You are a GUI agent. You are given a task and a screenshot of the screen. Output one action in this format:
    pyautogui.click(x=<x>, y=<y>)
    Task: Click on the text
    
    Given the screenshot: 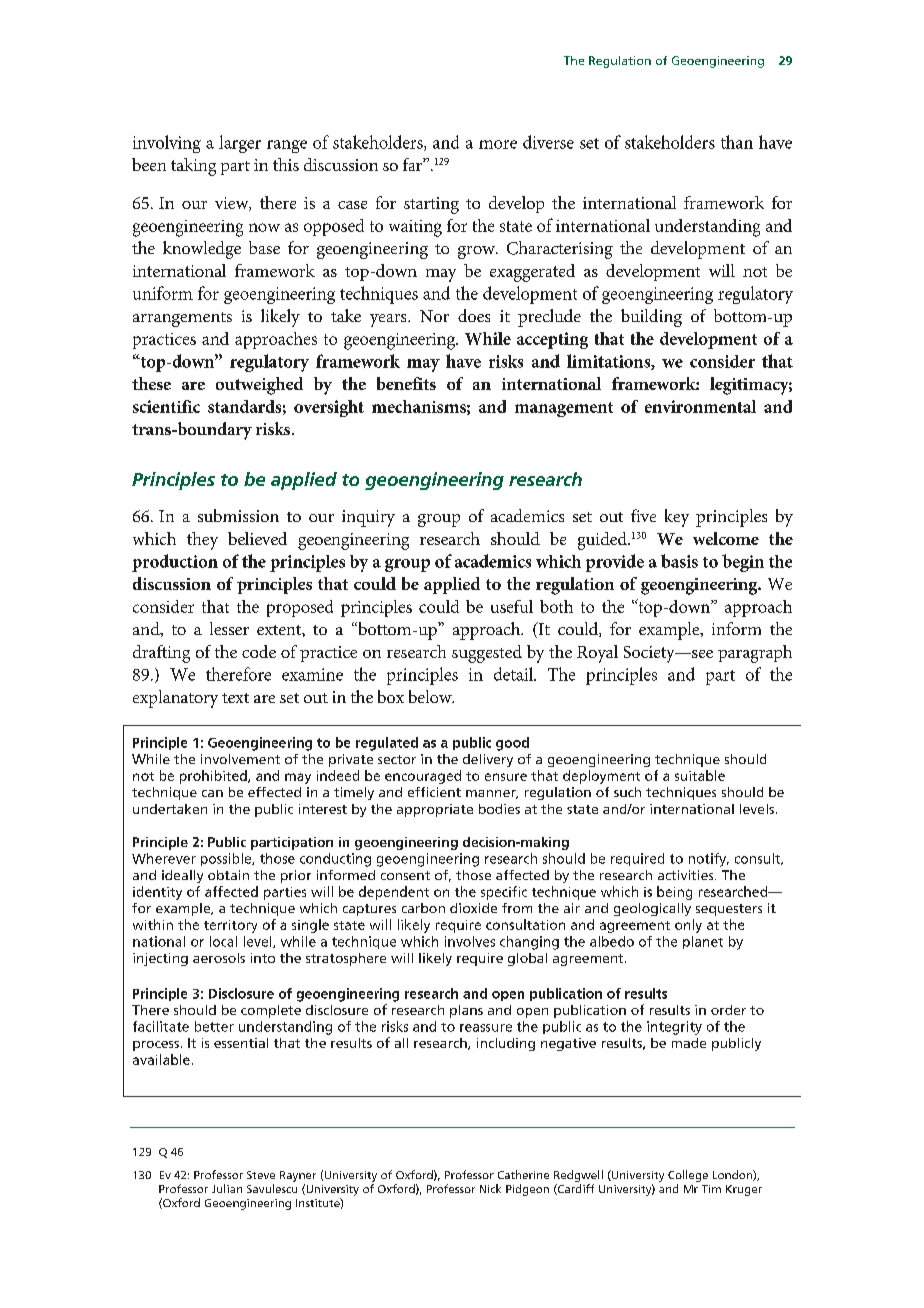 What is the action you would take?
    pyautogui.click(x=235, y=698)
